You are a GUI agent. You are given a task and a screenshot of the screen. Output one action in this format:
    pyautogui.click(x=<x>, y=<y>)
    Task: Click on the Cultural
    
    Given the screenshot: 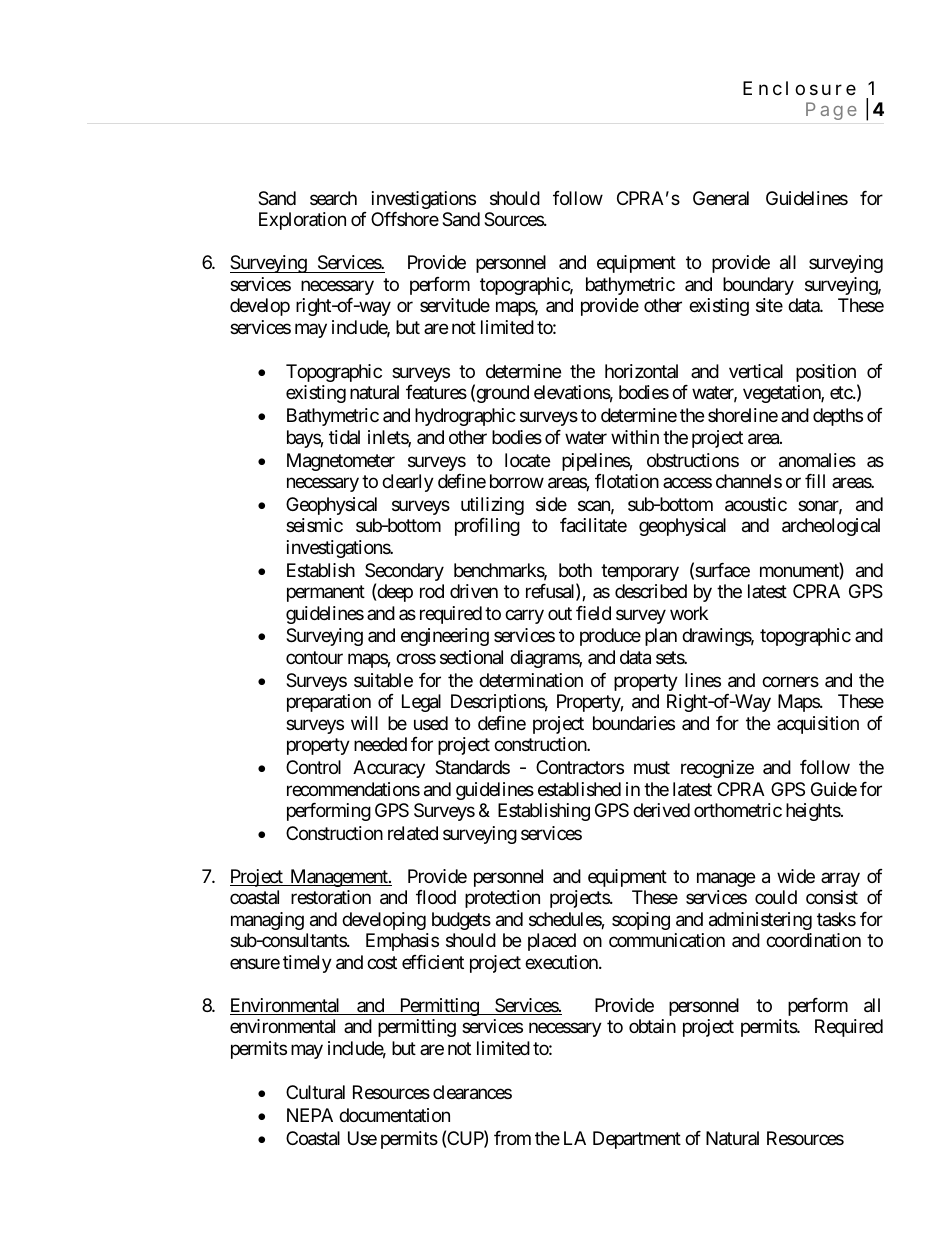 What is the action you would take?
    pyautogui.click(x=315, y=1092)
